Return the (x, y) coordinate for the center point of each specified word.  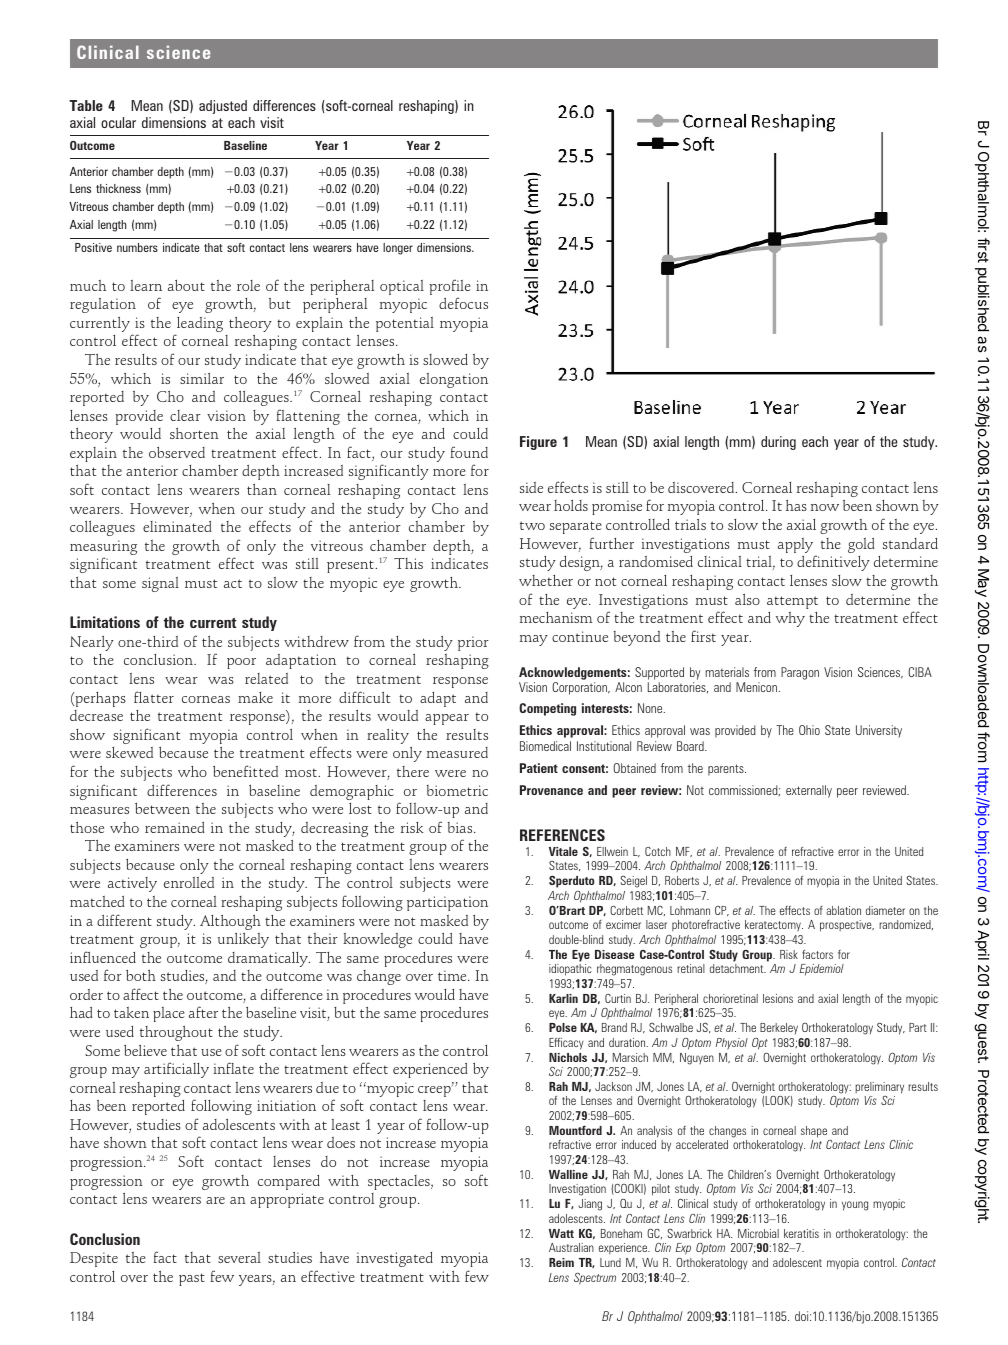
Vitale (563, 851)
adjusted (223, 107)
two (532, 525)
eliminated (177, 526)
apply (797, 547)
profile (450, 288)
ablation (843, 910)
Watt (561, 1233)
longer (398, 249)
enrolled (189, 882)
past (192, 1279)
